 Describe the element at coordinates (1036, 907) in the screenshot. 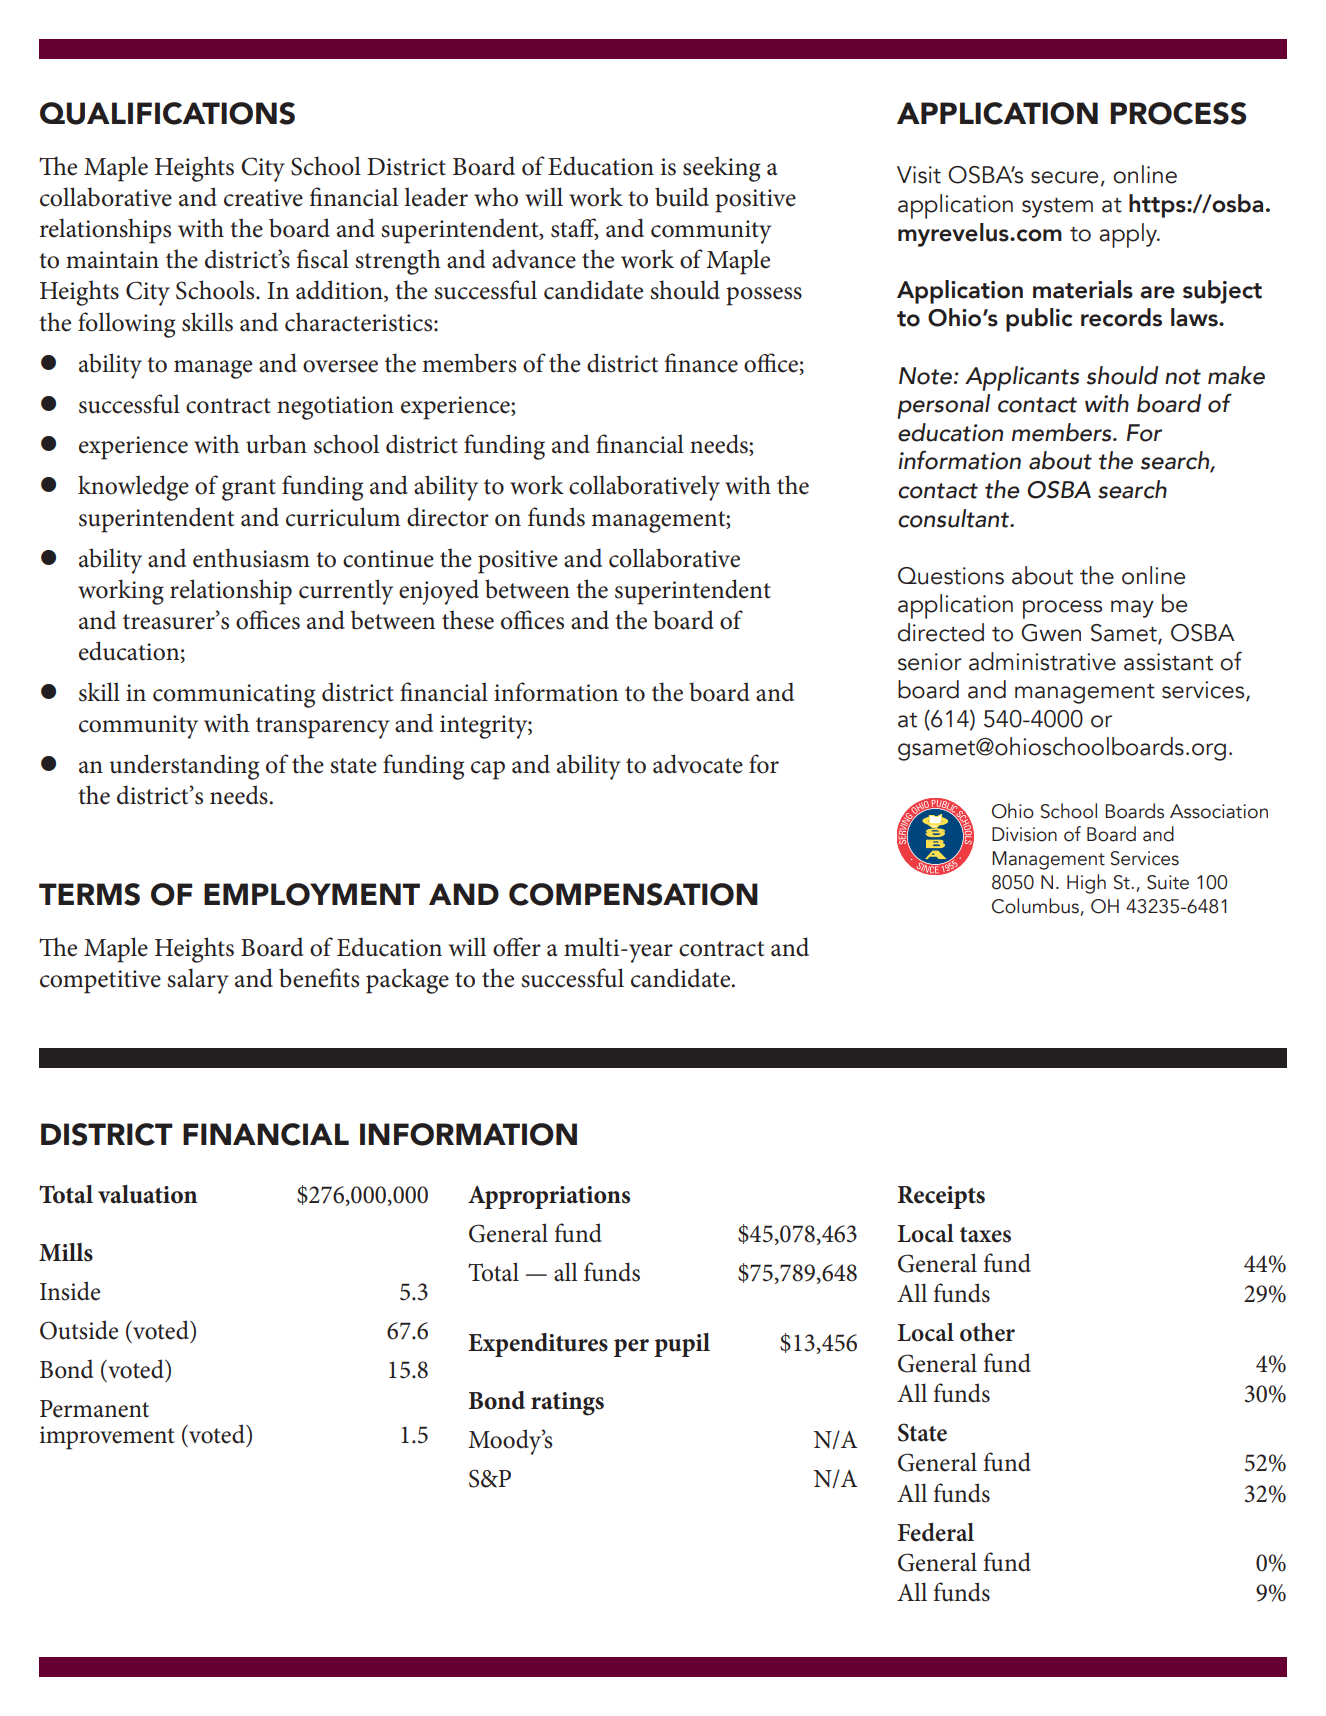

I see `Columbus` at that location.
